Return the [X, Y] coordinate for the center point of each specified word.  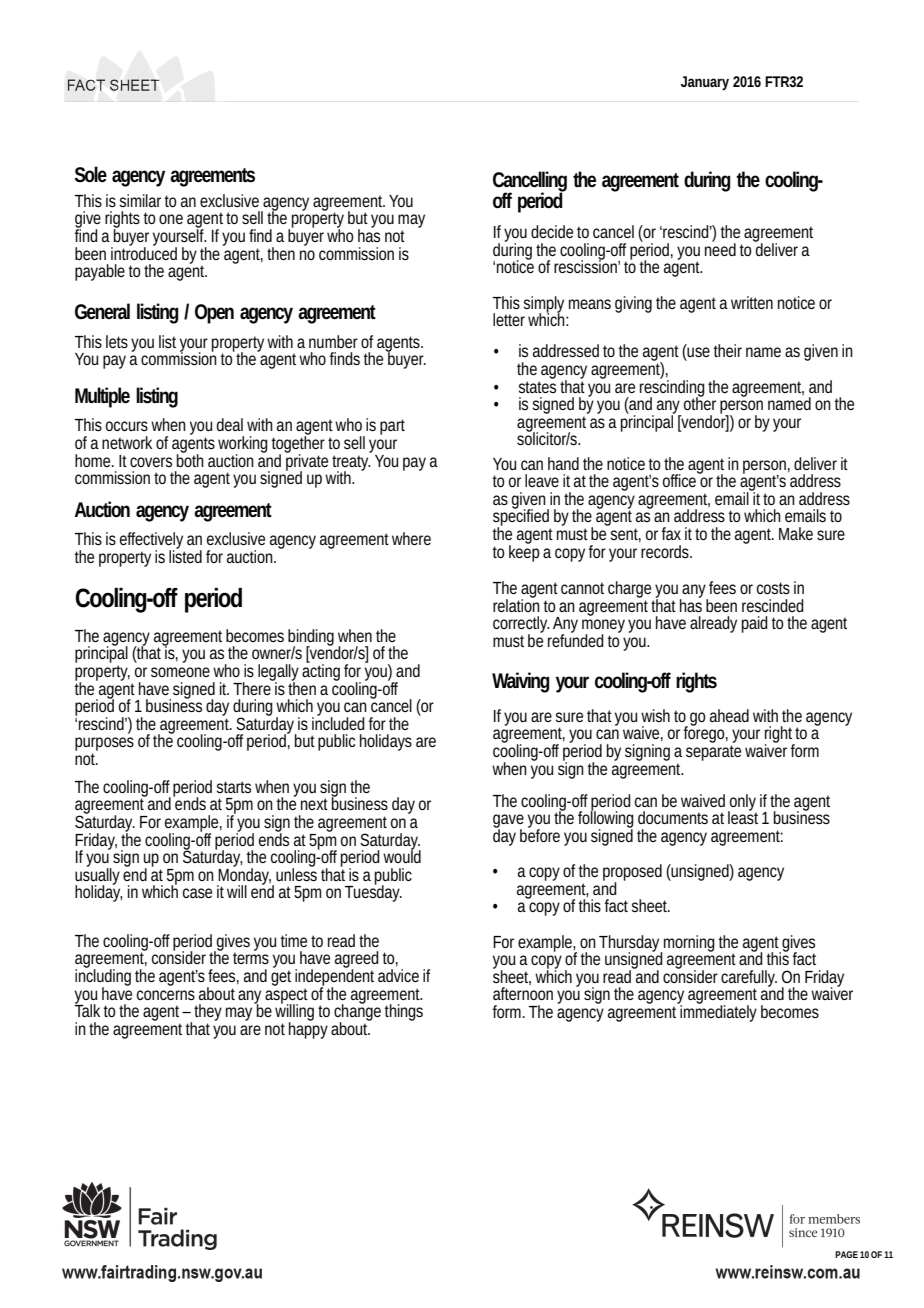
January [705, 83]
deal [230, 424]
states [537, 387]
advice [398, 975]
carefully [749, 979]
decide [552, 231]
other [700, 402]
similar [140, 200]
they [208, 1012]
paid [755, 624]
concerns [166, 995]
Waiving [521, 682]
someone [180, 672]
